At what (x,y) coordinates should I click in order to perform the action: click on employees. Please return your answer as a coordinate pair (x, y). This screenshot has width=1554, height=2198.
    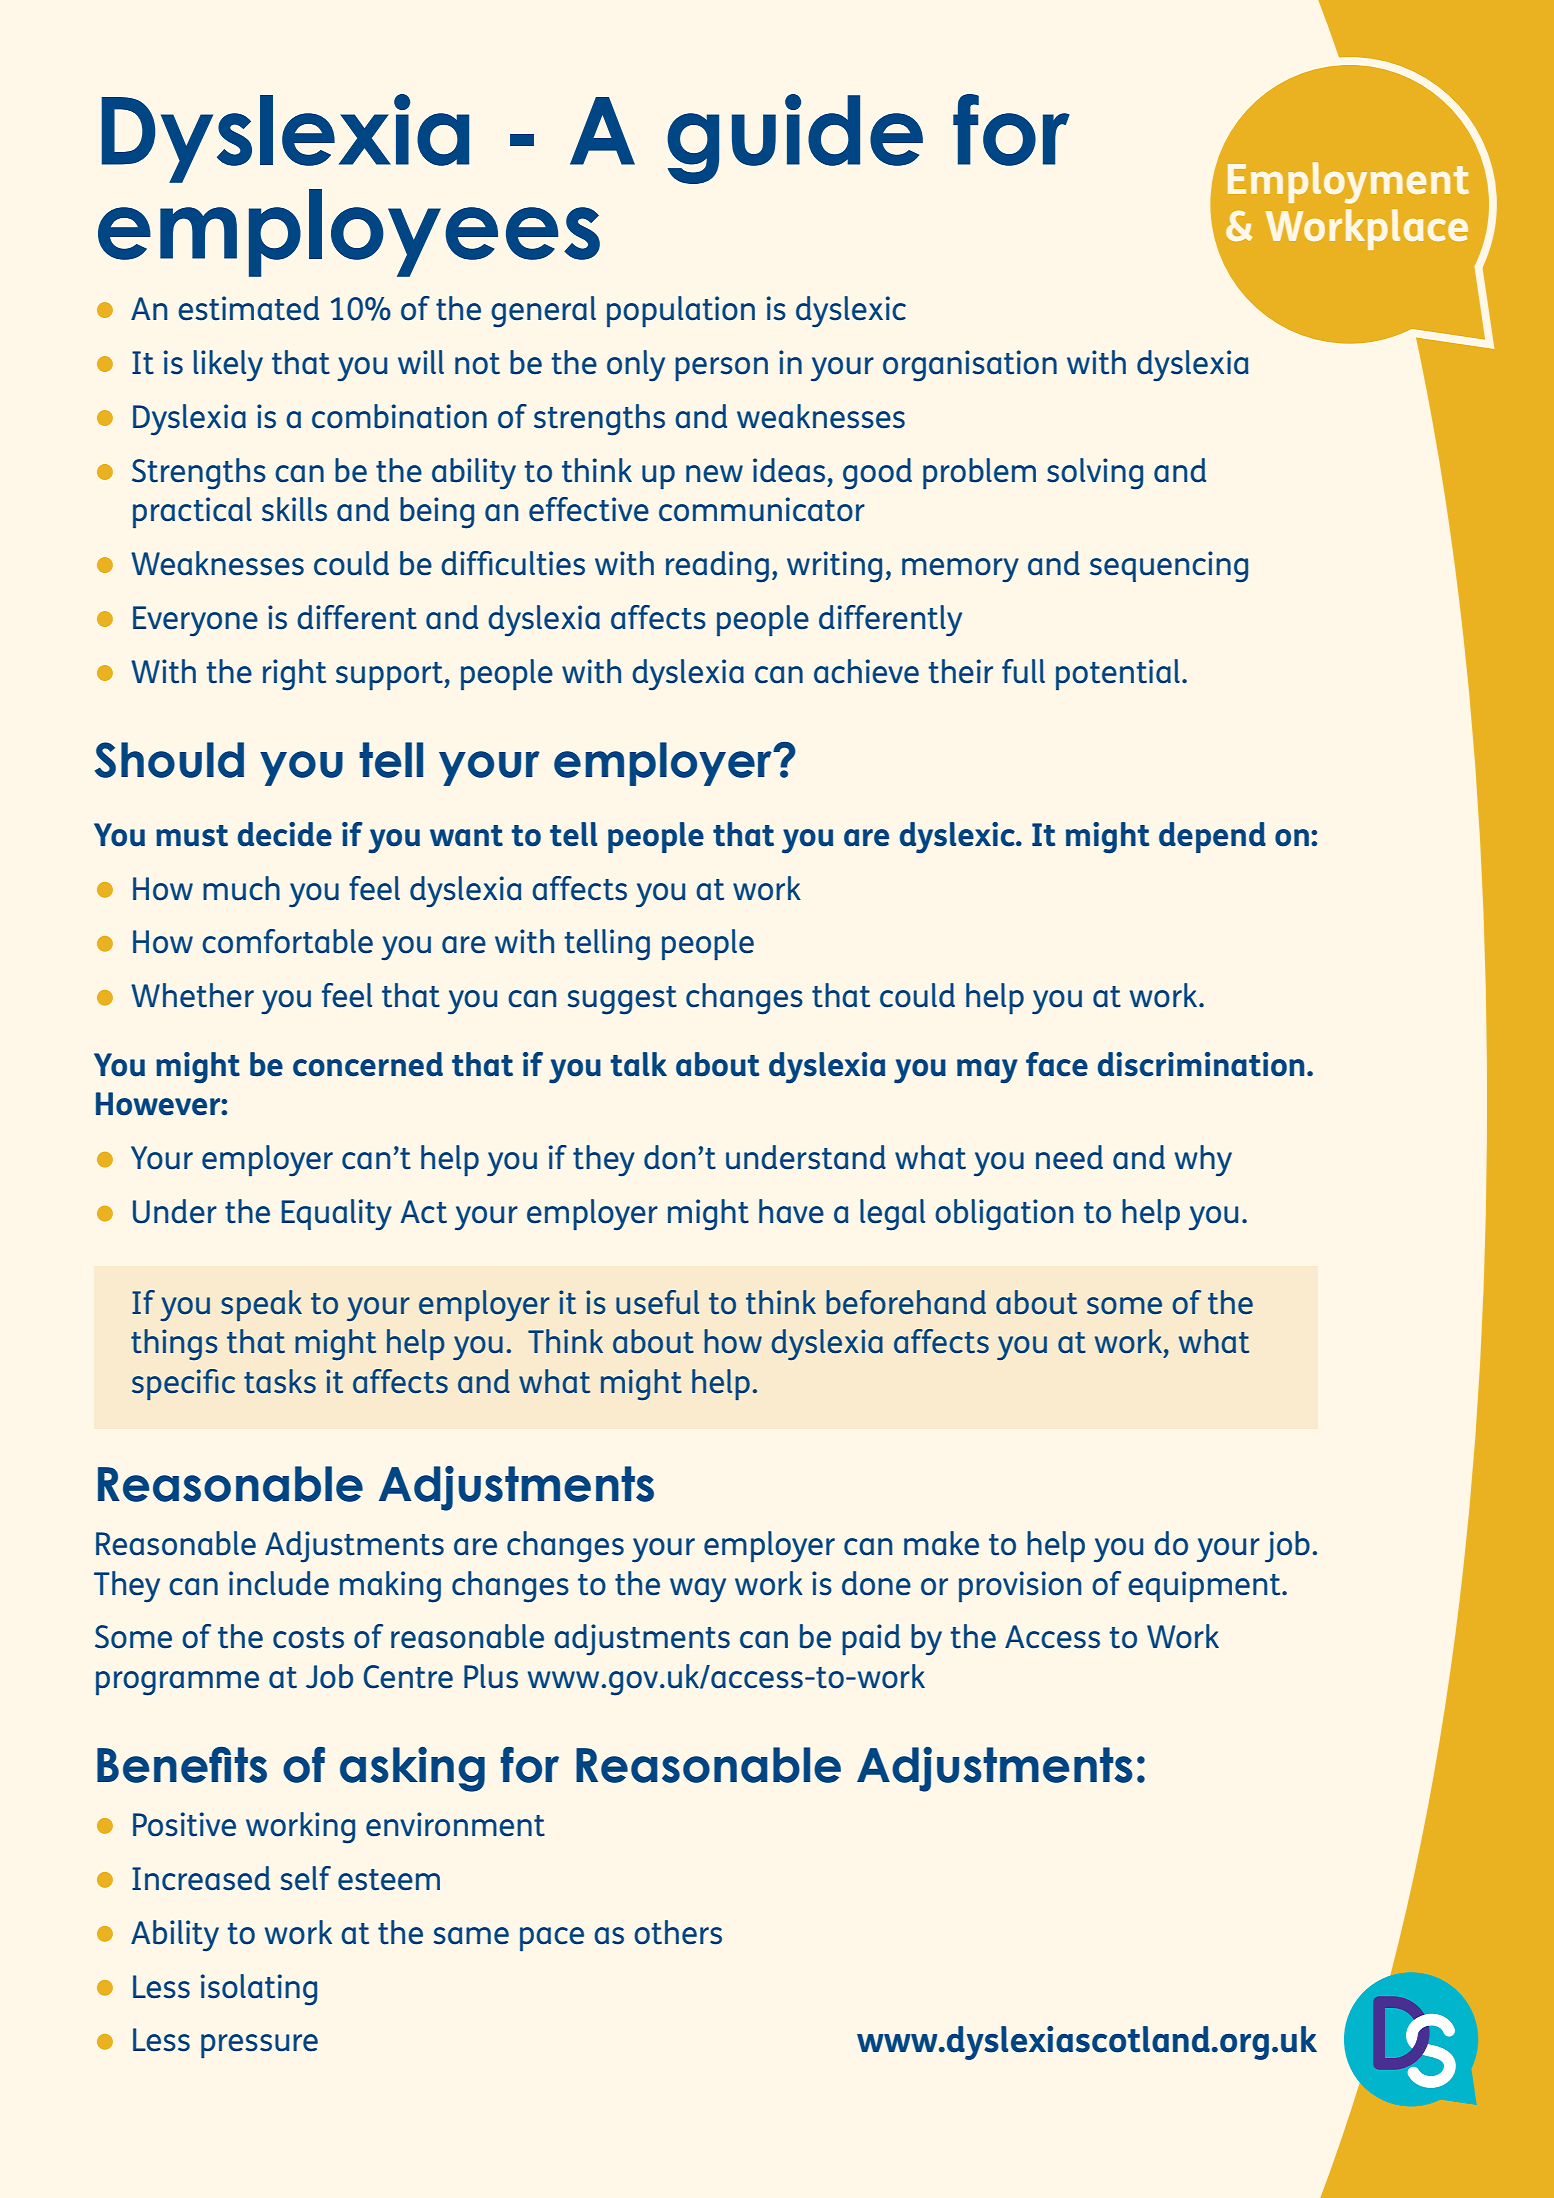
    Looking at the image, I should click on (349, 233).
